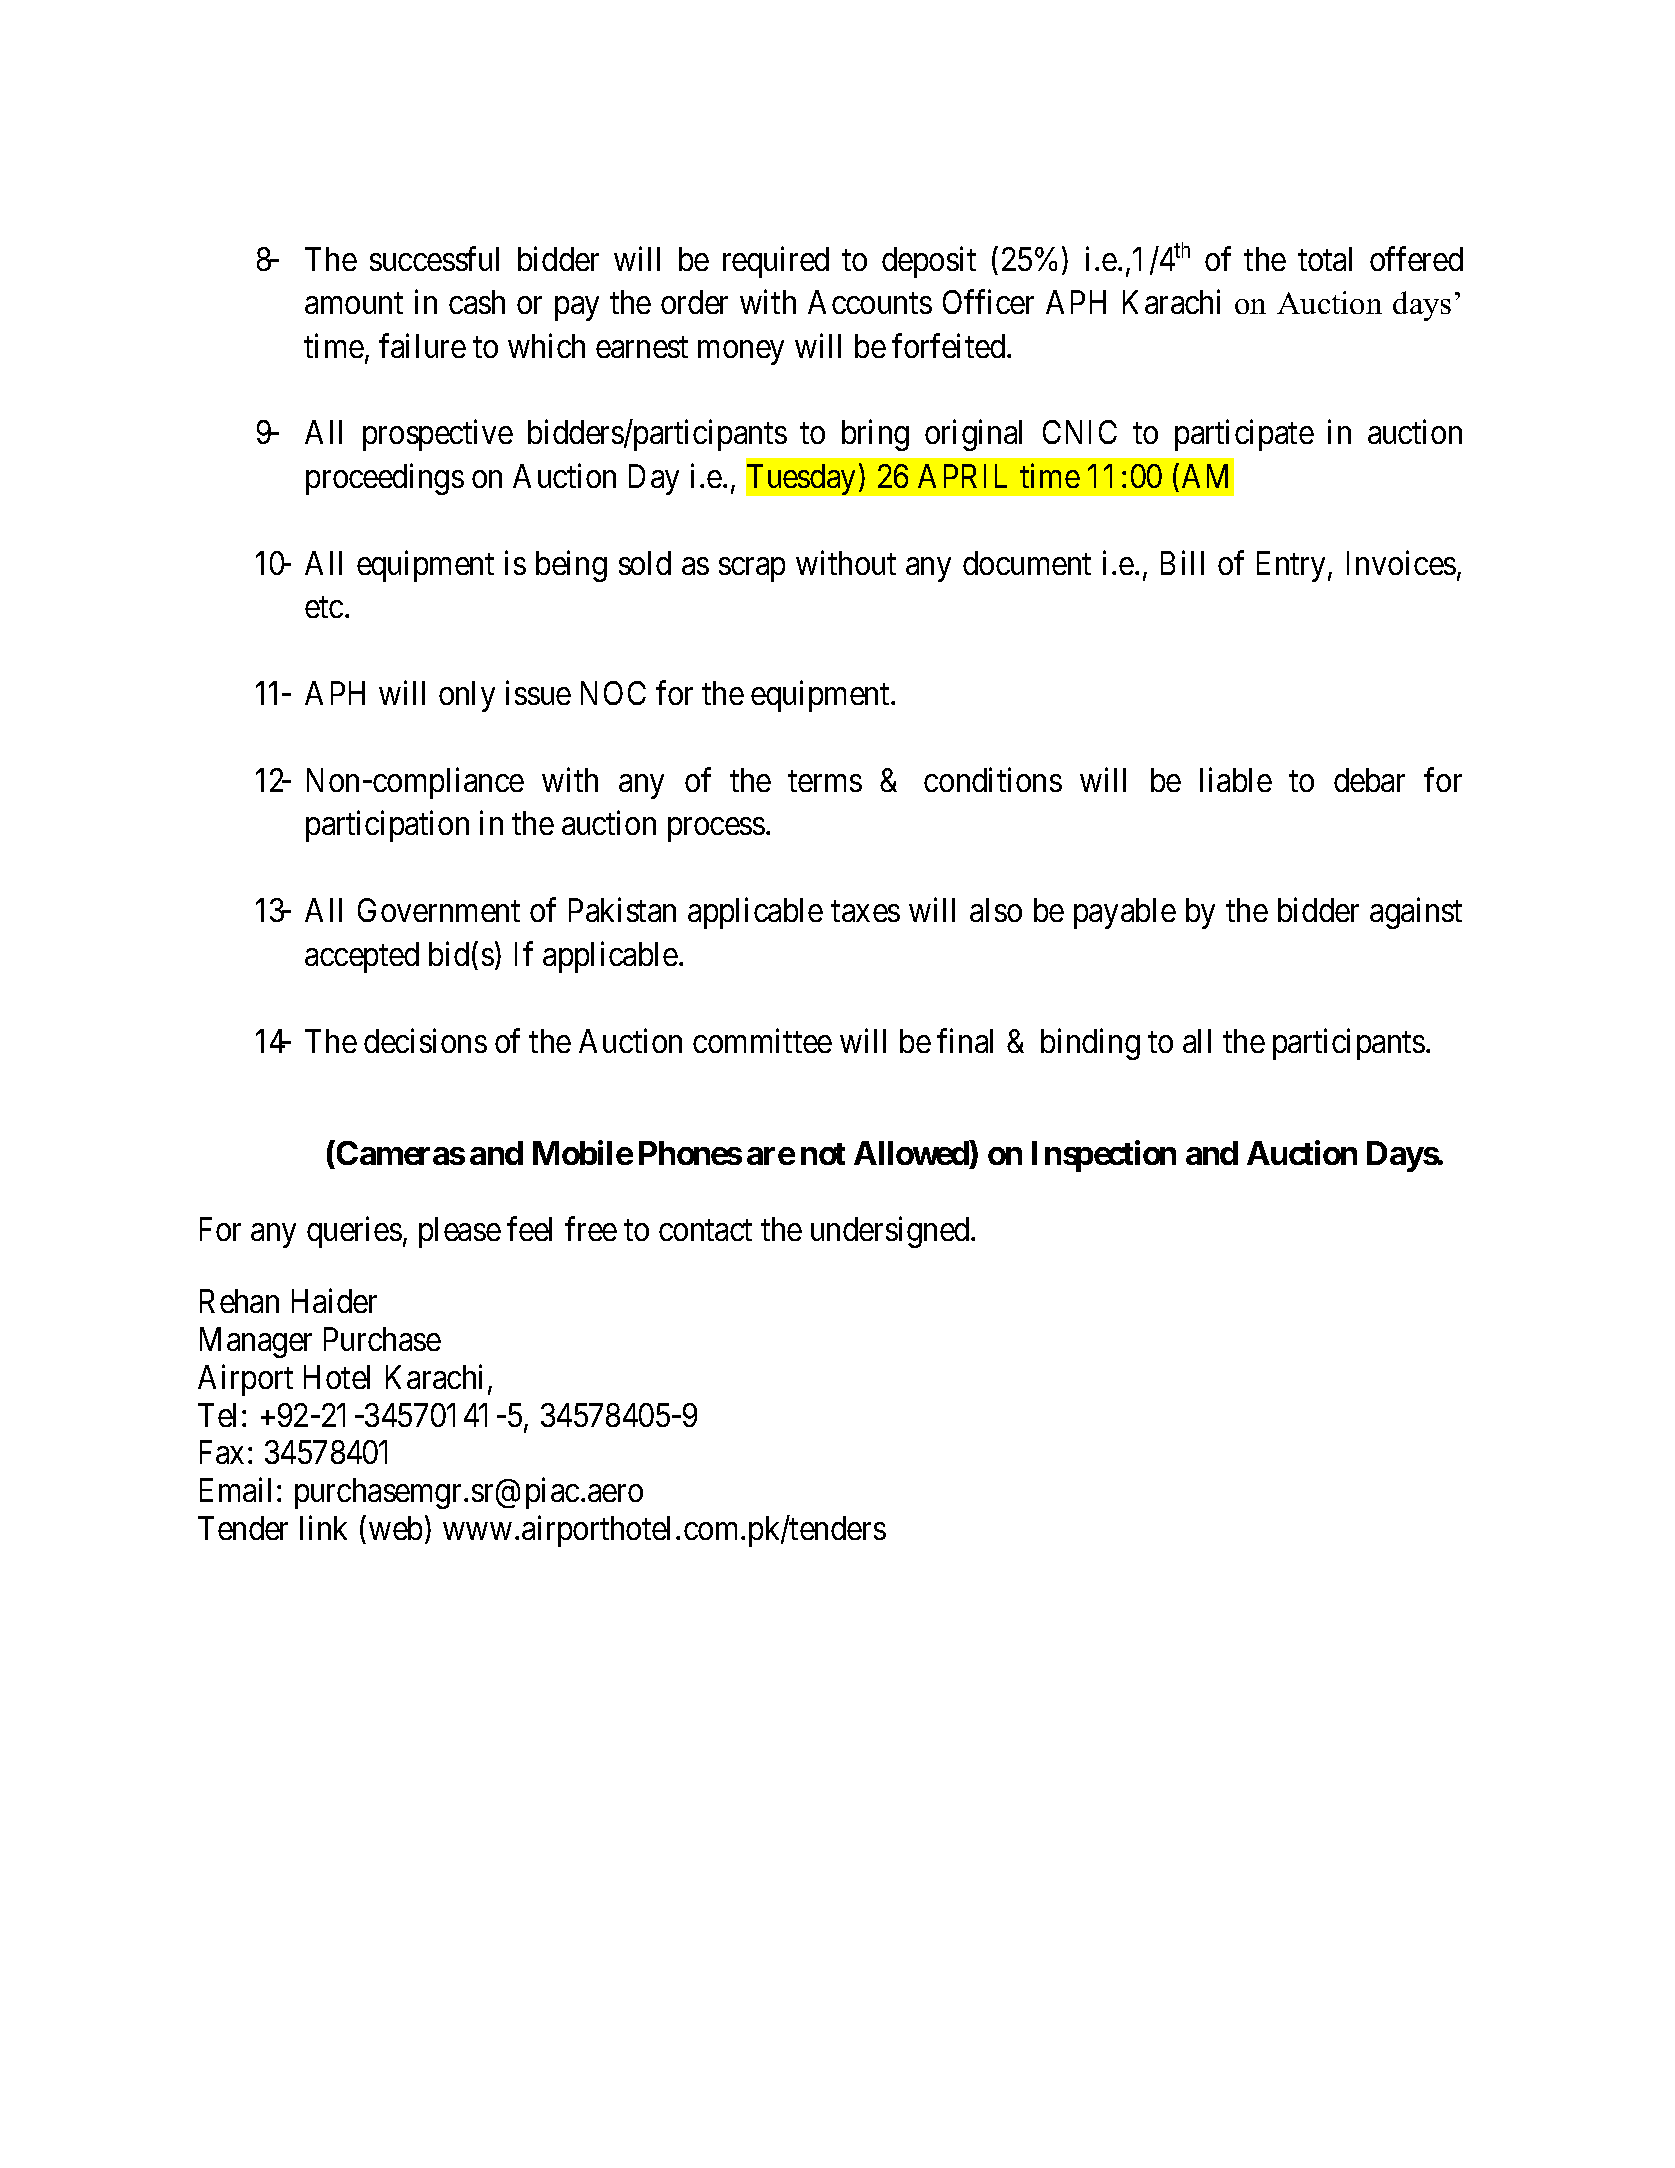 This image has width=1675, height=2168. I want to click on terms, so click(825, 781).
